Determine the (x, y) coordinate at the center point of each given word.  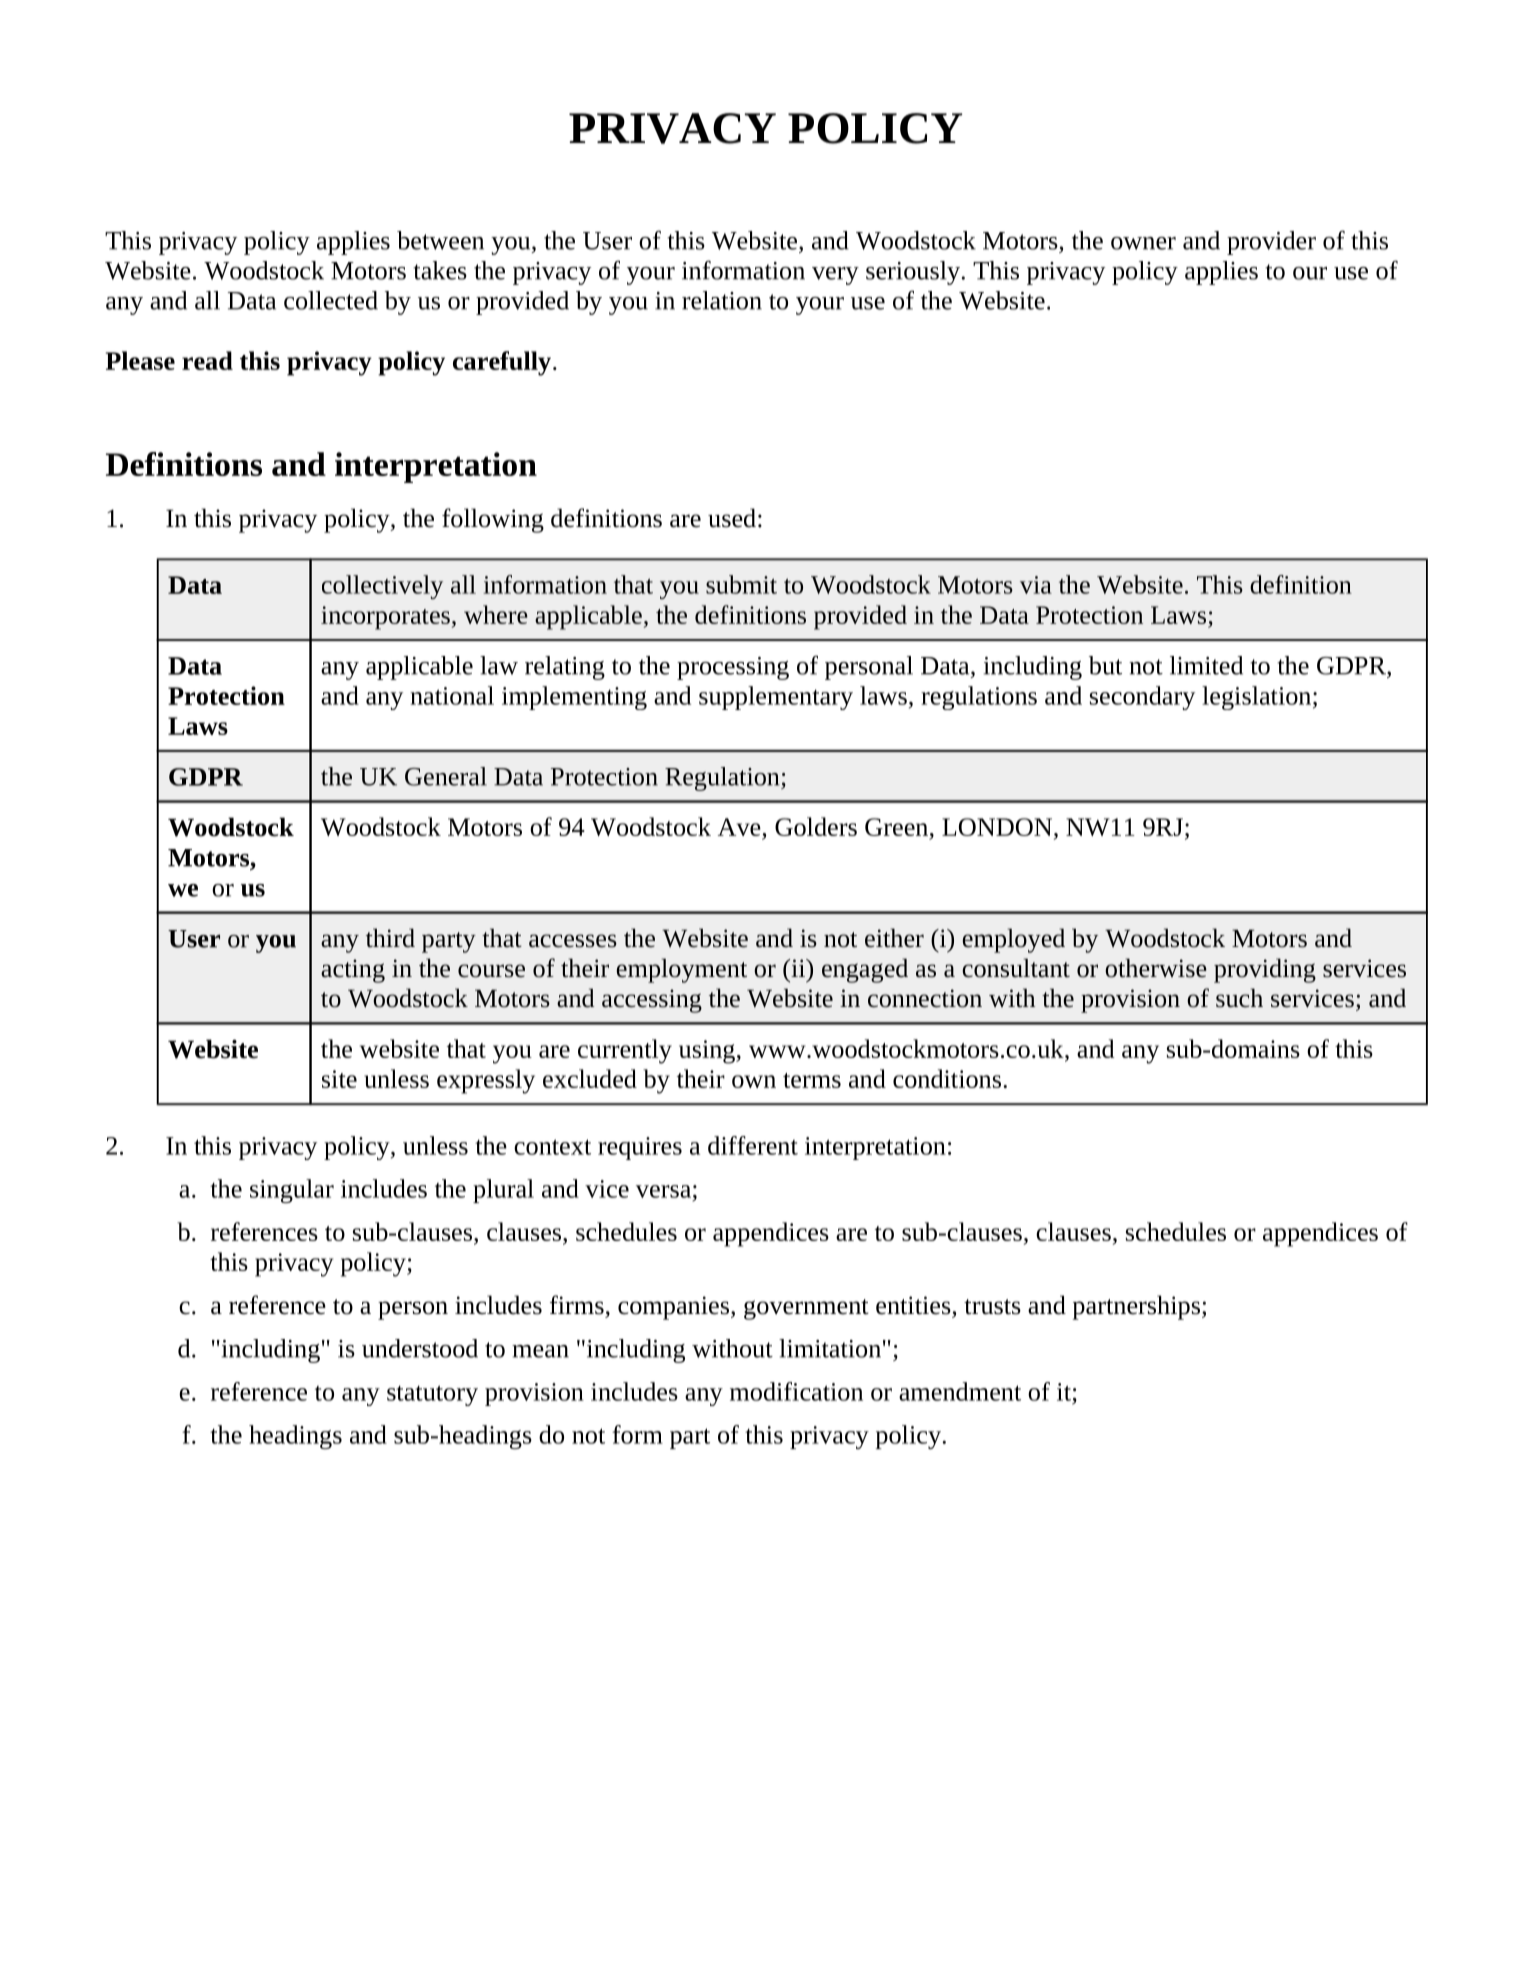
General (446, 776)
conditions (948, 1078)
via (1036, 585)
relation (722, 300)
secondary (1142, 698)
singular (292, 1191)
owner (1143, 243)
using (708, 1052)
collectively (382, 587)
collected (331, 300)
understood (420, 1348)
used (732, 518)
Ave (740, 828)
